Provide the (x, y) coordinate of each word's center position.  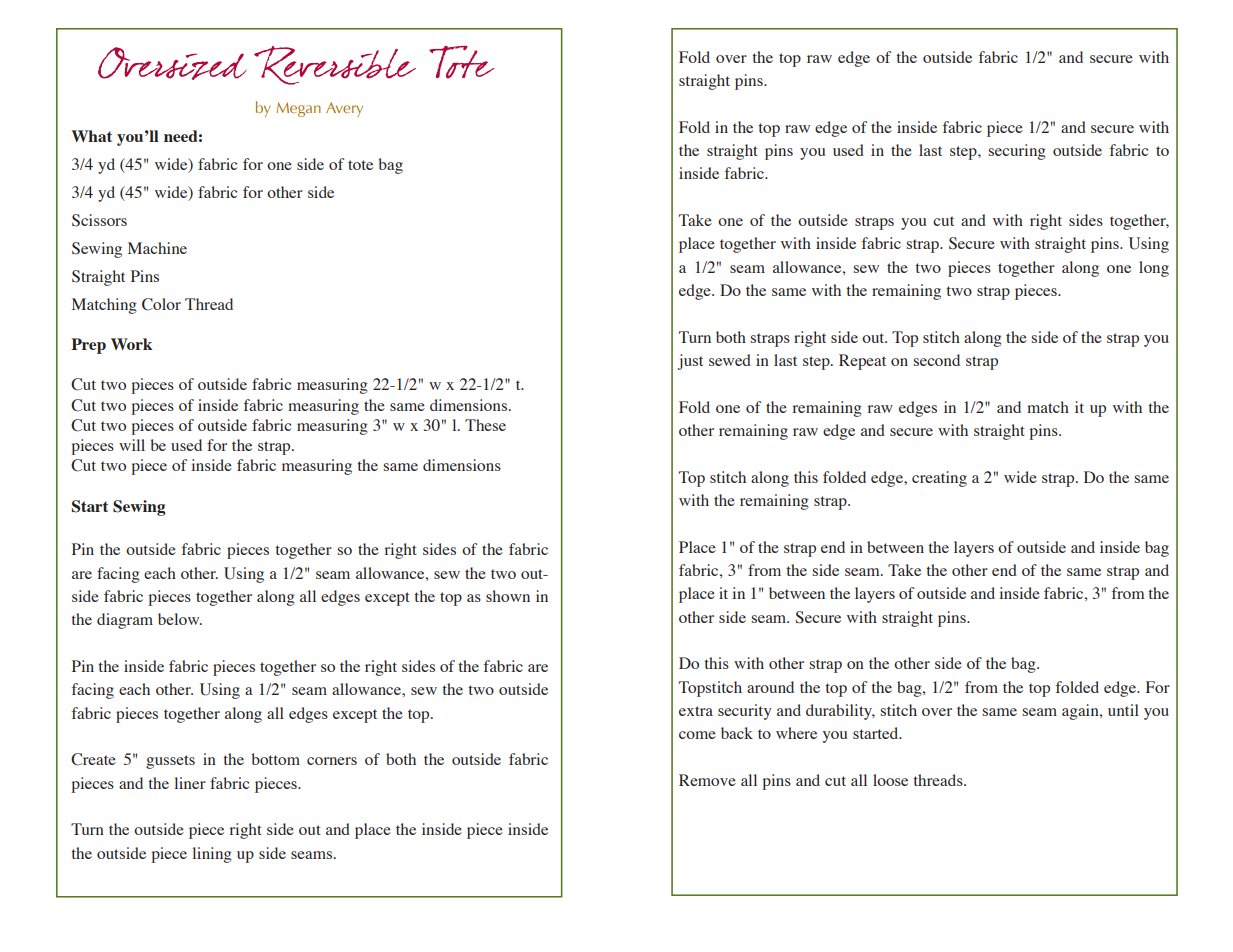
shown (508, 596)
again (1081, 712)
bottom (276, 759)
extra (696, 711)
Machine (157, 248)
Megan (298, 109)
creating (939, 479)
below (180, 619)
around (770, 687)
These (485, 425)
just (690, 362)
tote (360, 165)
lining (212, 855)
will (132, 445)
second (937, 360)
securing (1017, 152)
